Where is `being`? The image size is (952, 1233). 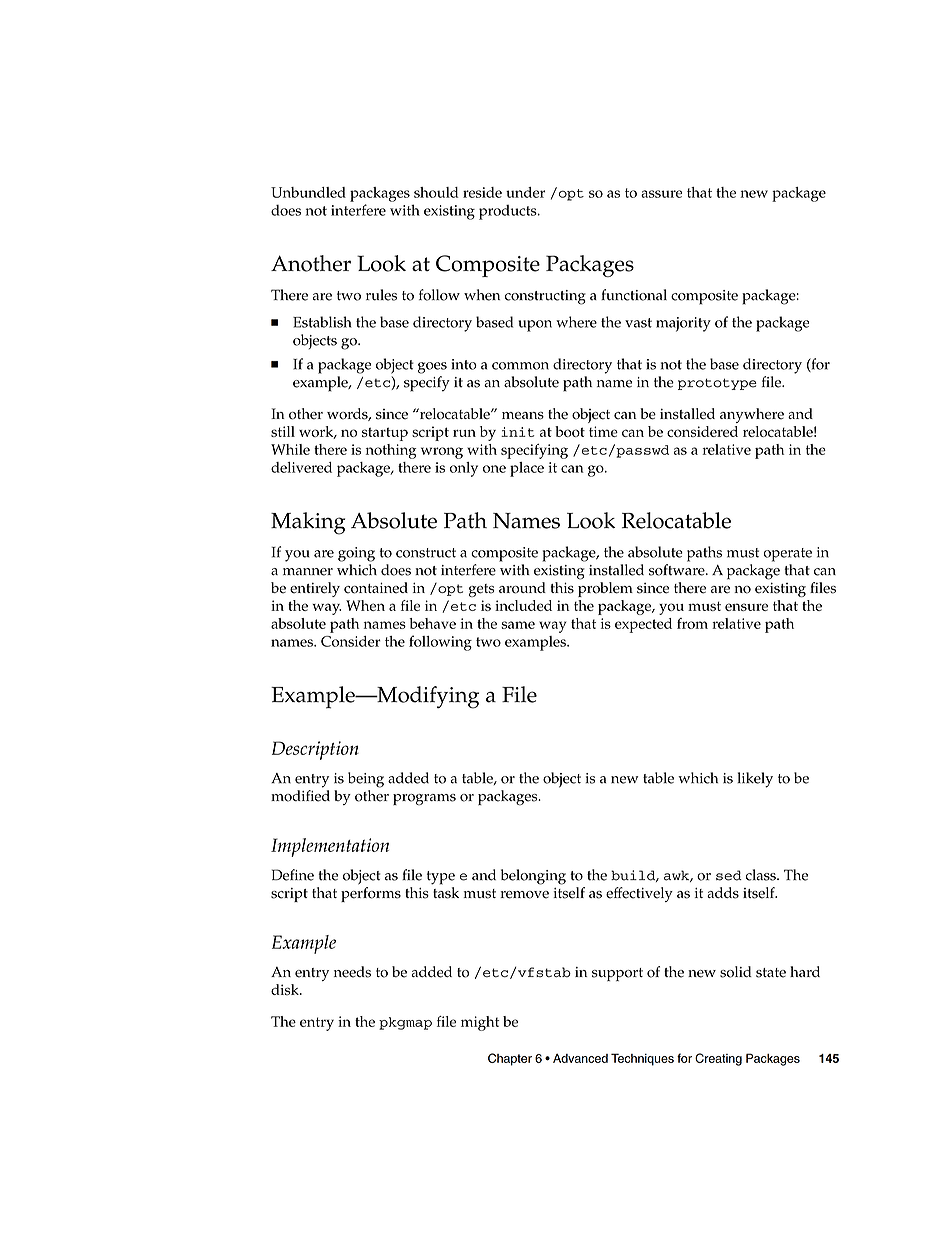 being is located at coordinates (366, 780).
